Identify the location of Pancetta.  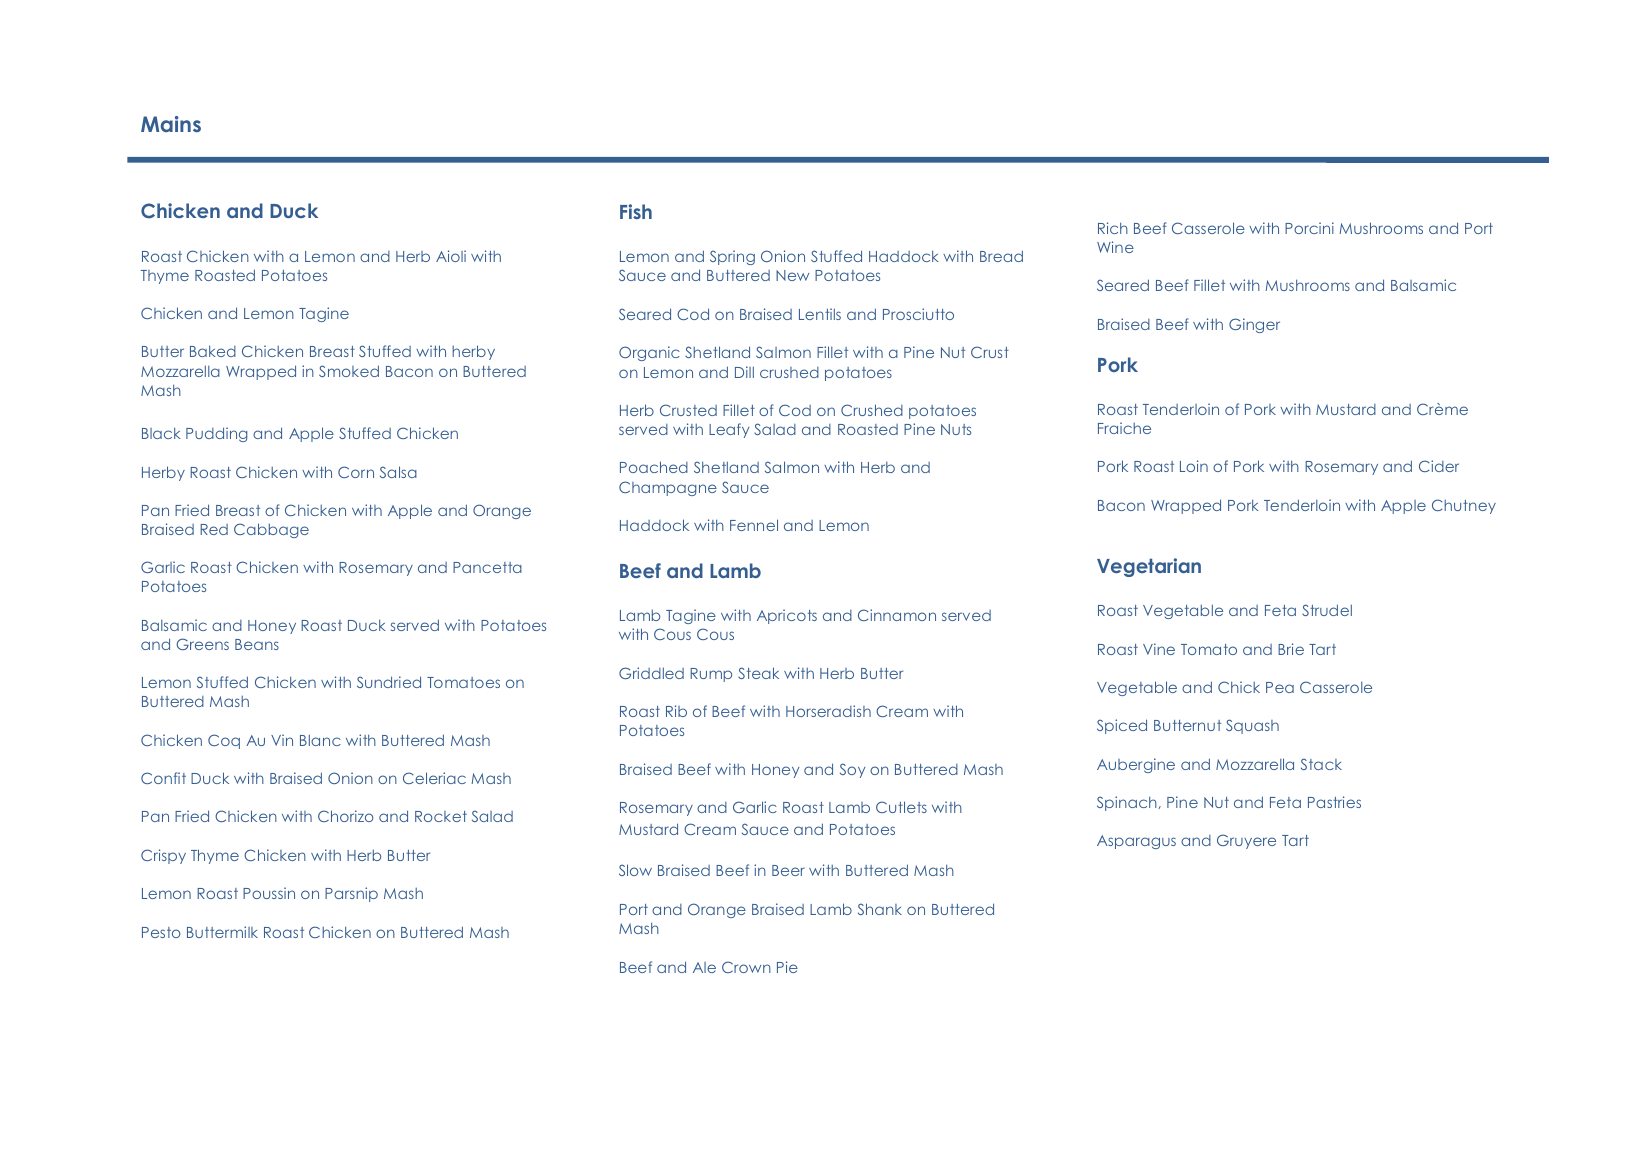
(487, 567).
